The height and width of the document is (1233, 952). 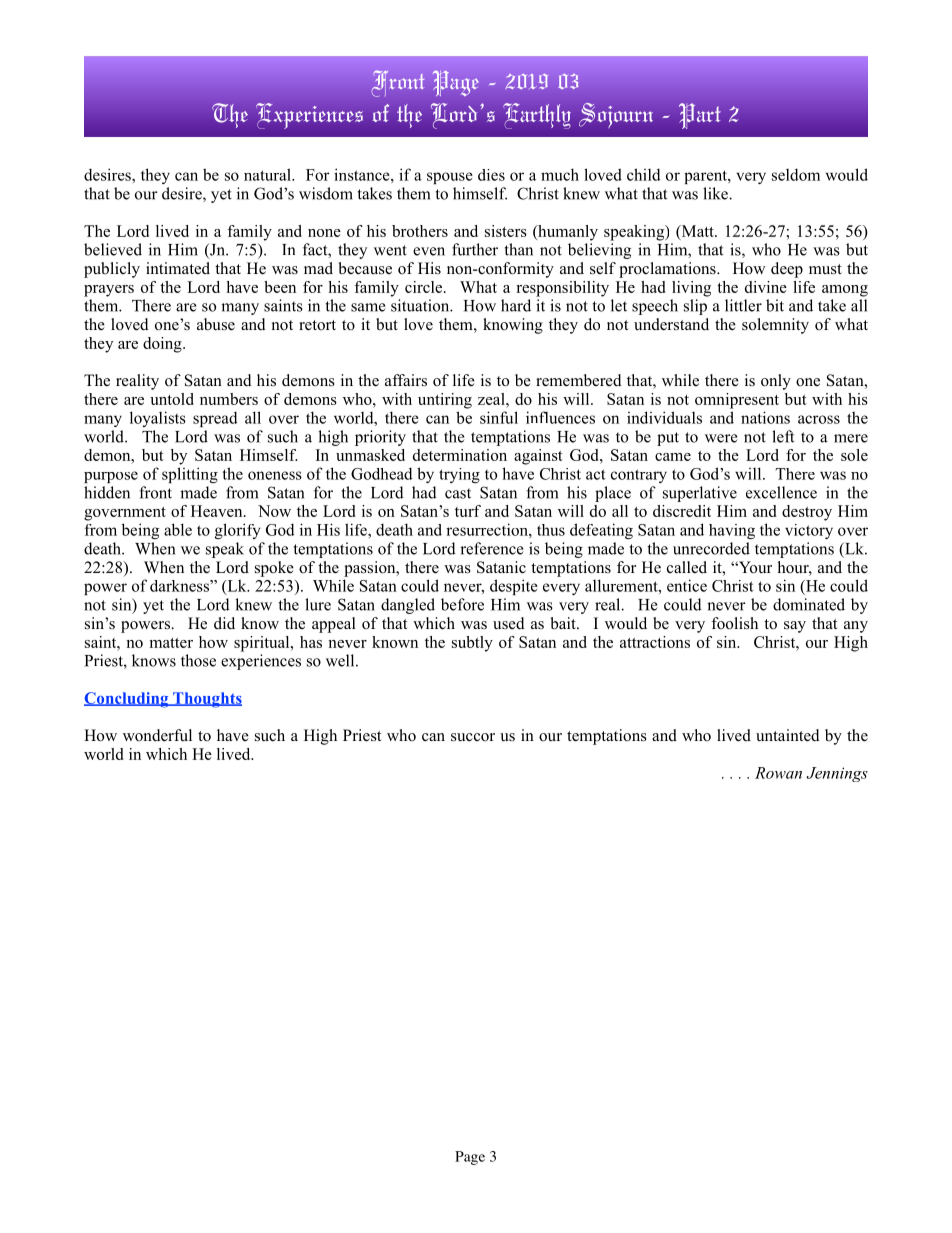 What do you see at coordinates (475, 249) in the document?
I see `further` at bounding box center [475, 249].
